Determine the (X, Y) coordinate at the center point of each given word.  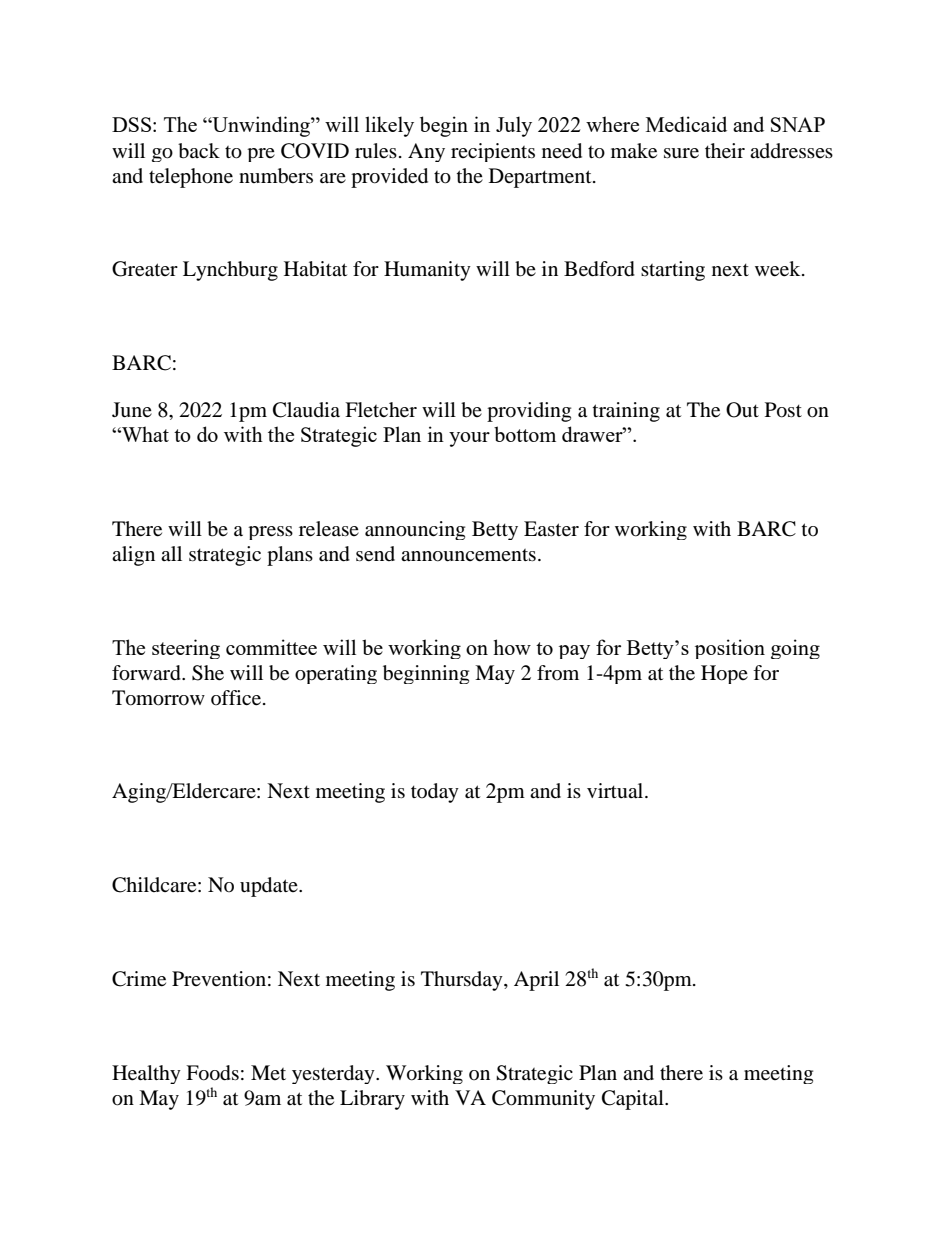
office (236, 698)
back (199, 151)
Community (543, 1100)
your (469, 439)
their (725, 151)
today (435, 793)
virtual (616, 790)
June (132, 410)
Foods (212, 1073)
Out (742, 410)
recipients (493, 152)
